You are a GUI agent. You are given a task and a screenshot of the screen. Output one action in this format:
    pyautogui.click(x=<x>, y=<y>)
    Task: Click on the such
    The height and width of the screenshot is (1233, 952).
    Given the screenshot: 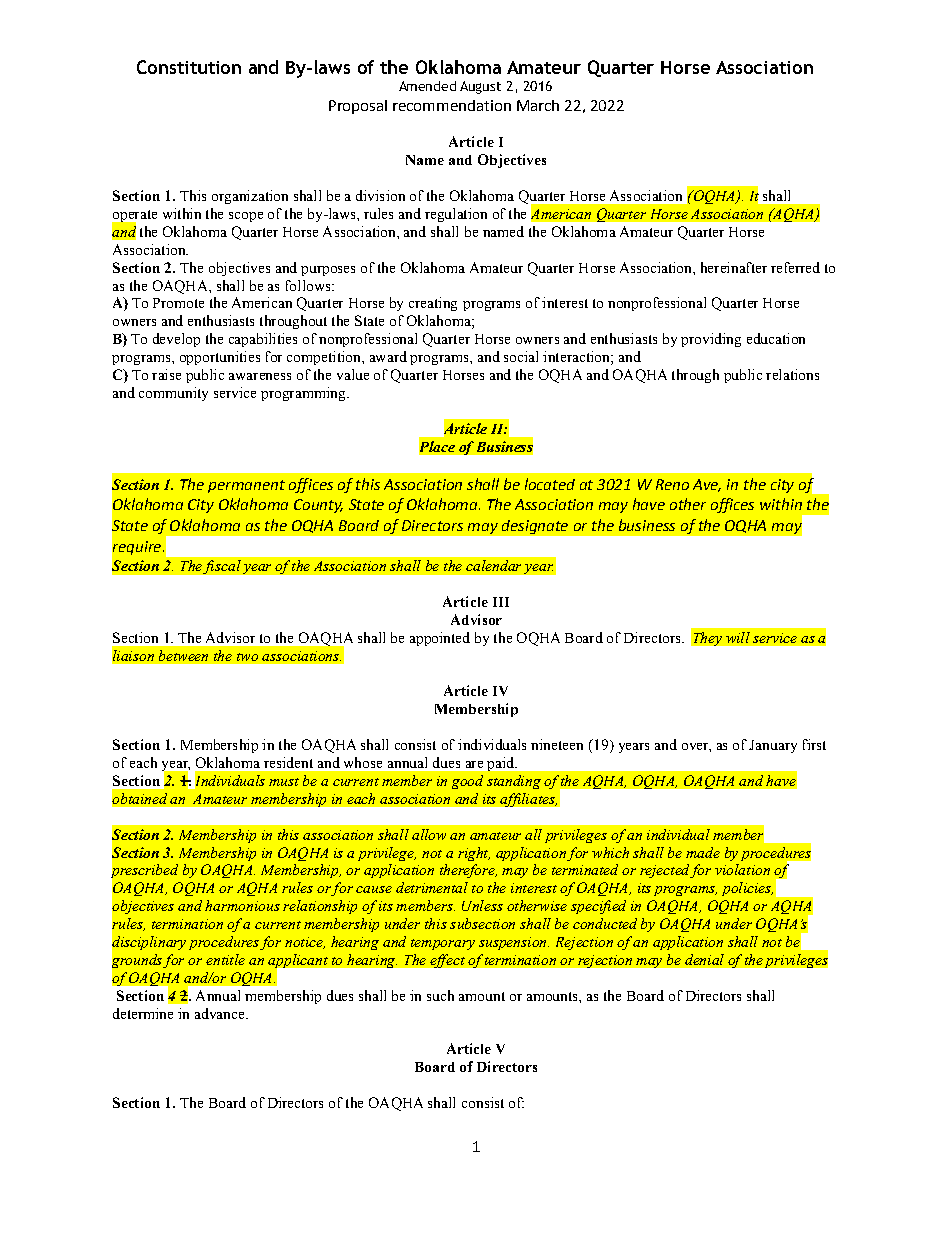 What is the action you would take?
    pyautogui.click(x=440, y=995)
